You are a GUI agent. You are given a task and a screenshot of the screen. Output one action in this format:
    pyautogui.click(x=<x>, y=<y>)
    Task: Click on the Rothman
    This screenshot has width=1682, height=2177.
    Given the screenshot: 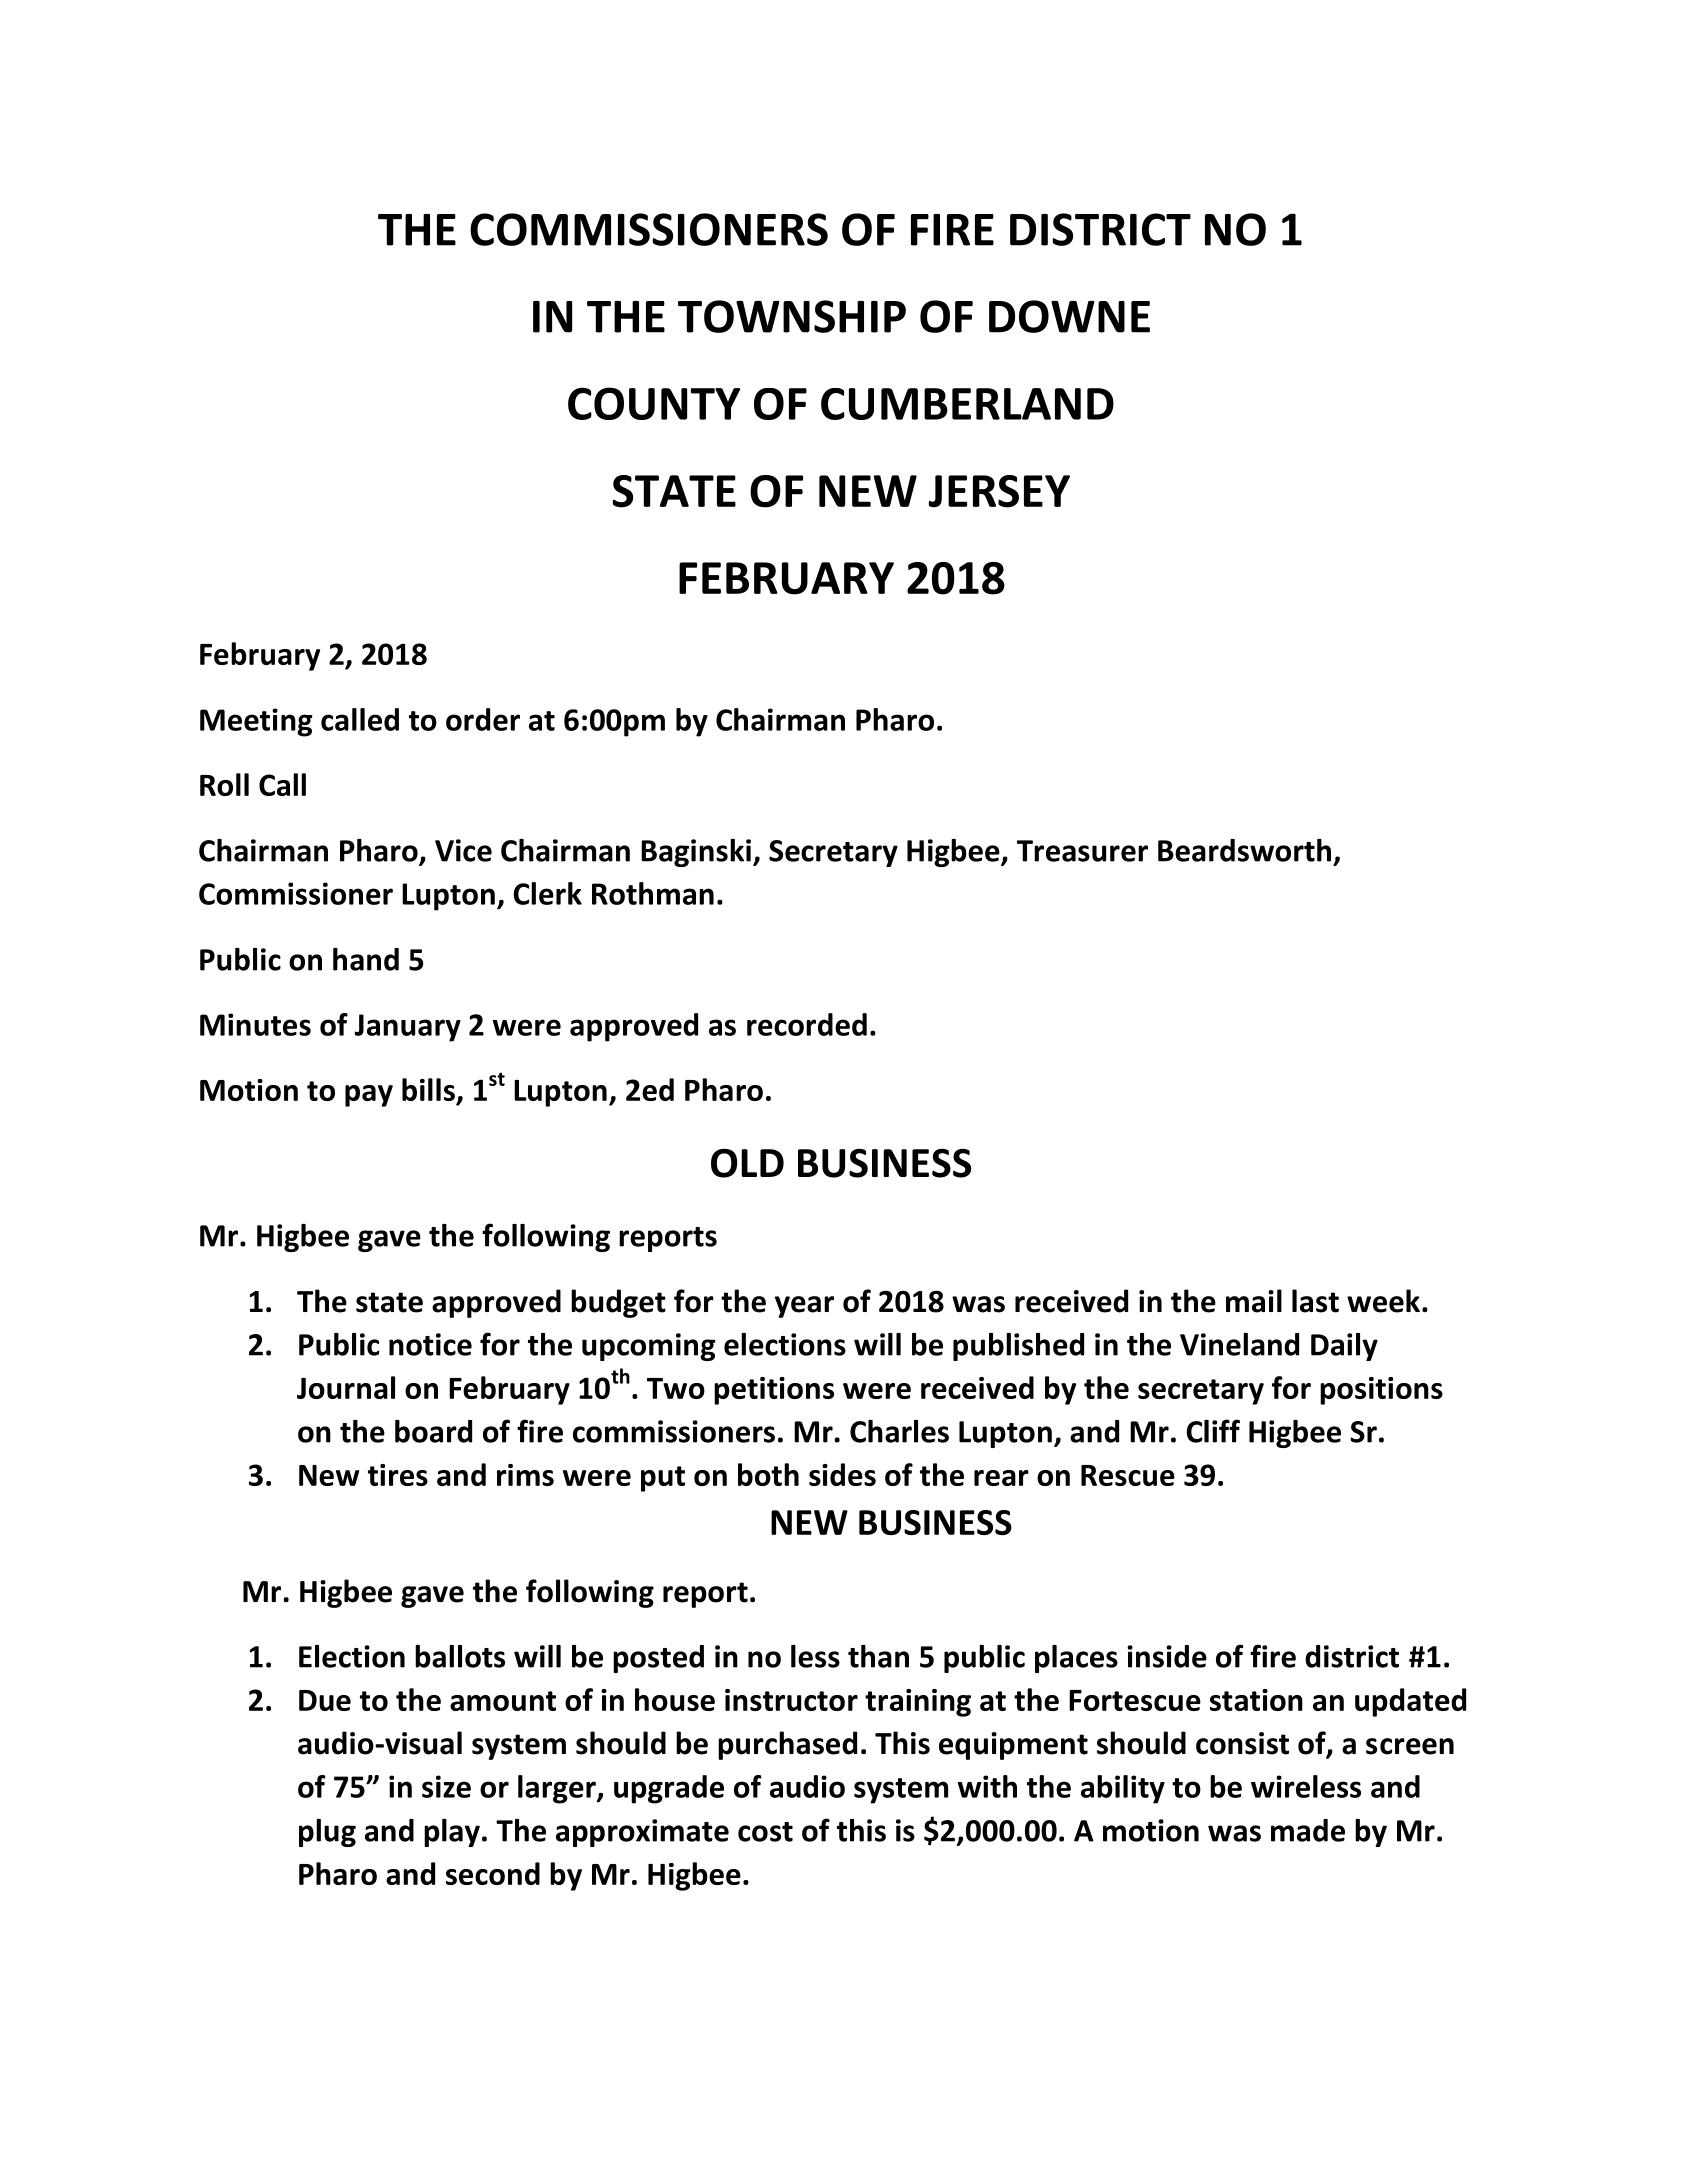 What is the action you would take?
    pyautogui.click(x=653, y=893)
